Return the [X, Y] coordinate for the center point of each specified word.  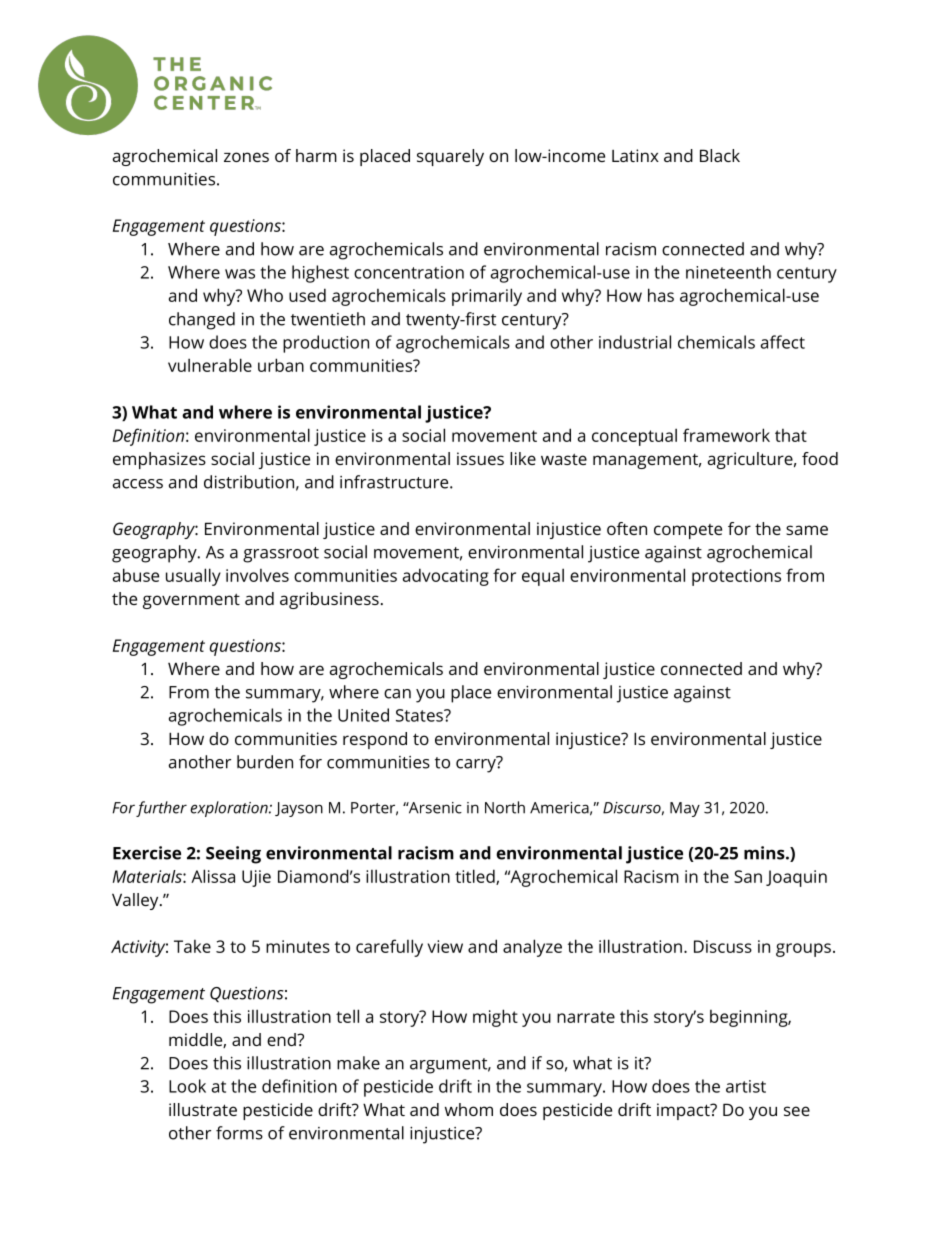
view [445, 946]
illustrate [203, 1109]
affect [783, 342]
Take [192, 946]
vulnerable [210, 365]
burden [265, 762]
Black [720, 155]
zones [246, 157]
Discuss [723, 946]
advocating [446, 577]
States [420, 715]
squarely [450, 157]
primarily [487, 297]
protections [736, 577]
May [685, 809]
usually [193, 577]
